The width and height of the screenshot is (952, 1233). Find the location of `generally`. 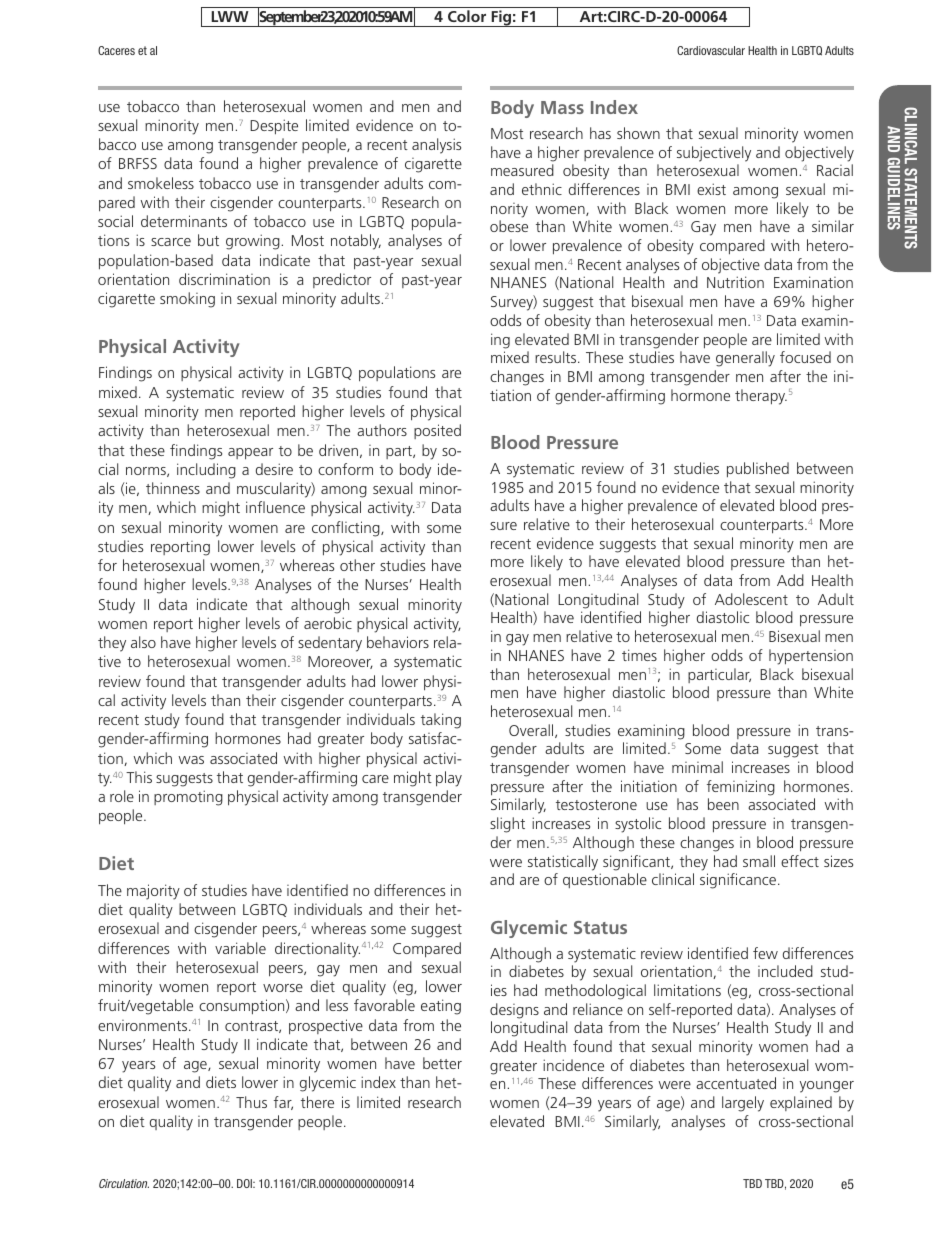

generally is located at coordinates (745, 359).
